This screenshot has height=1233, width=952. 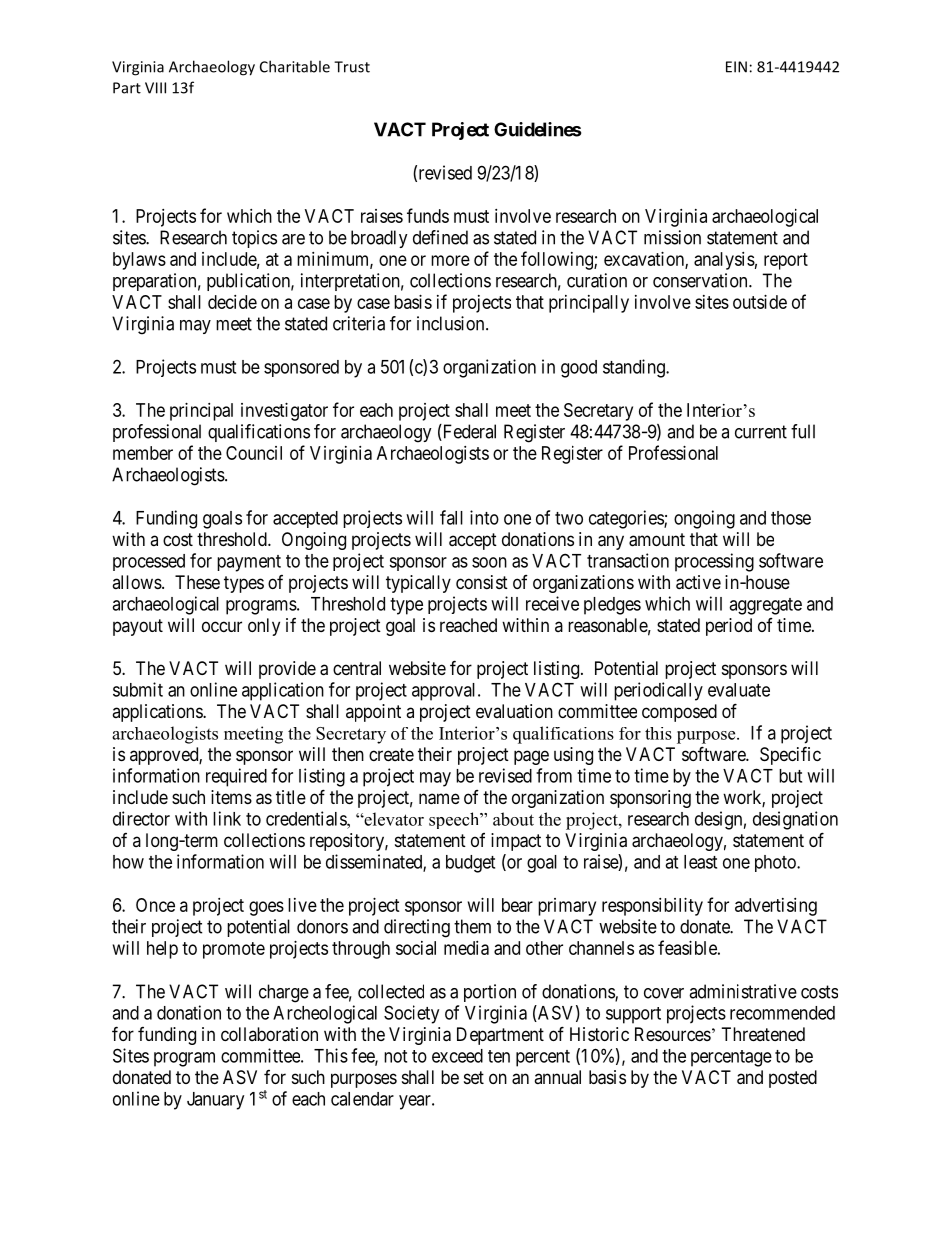 I want to click on Trust, so click(x=352, y=67).
